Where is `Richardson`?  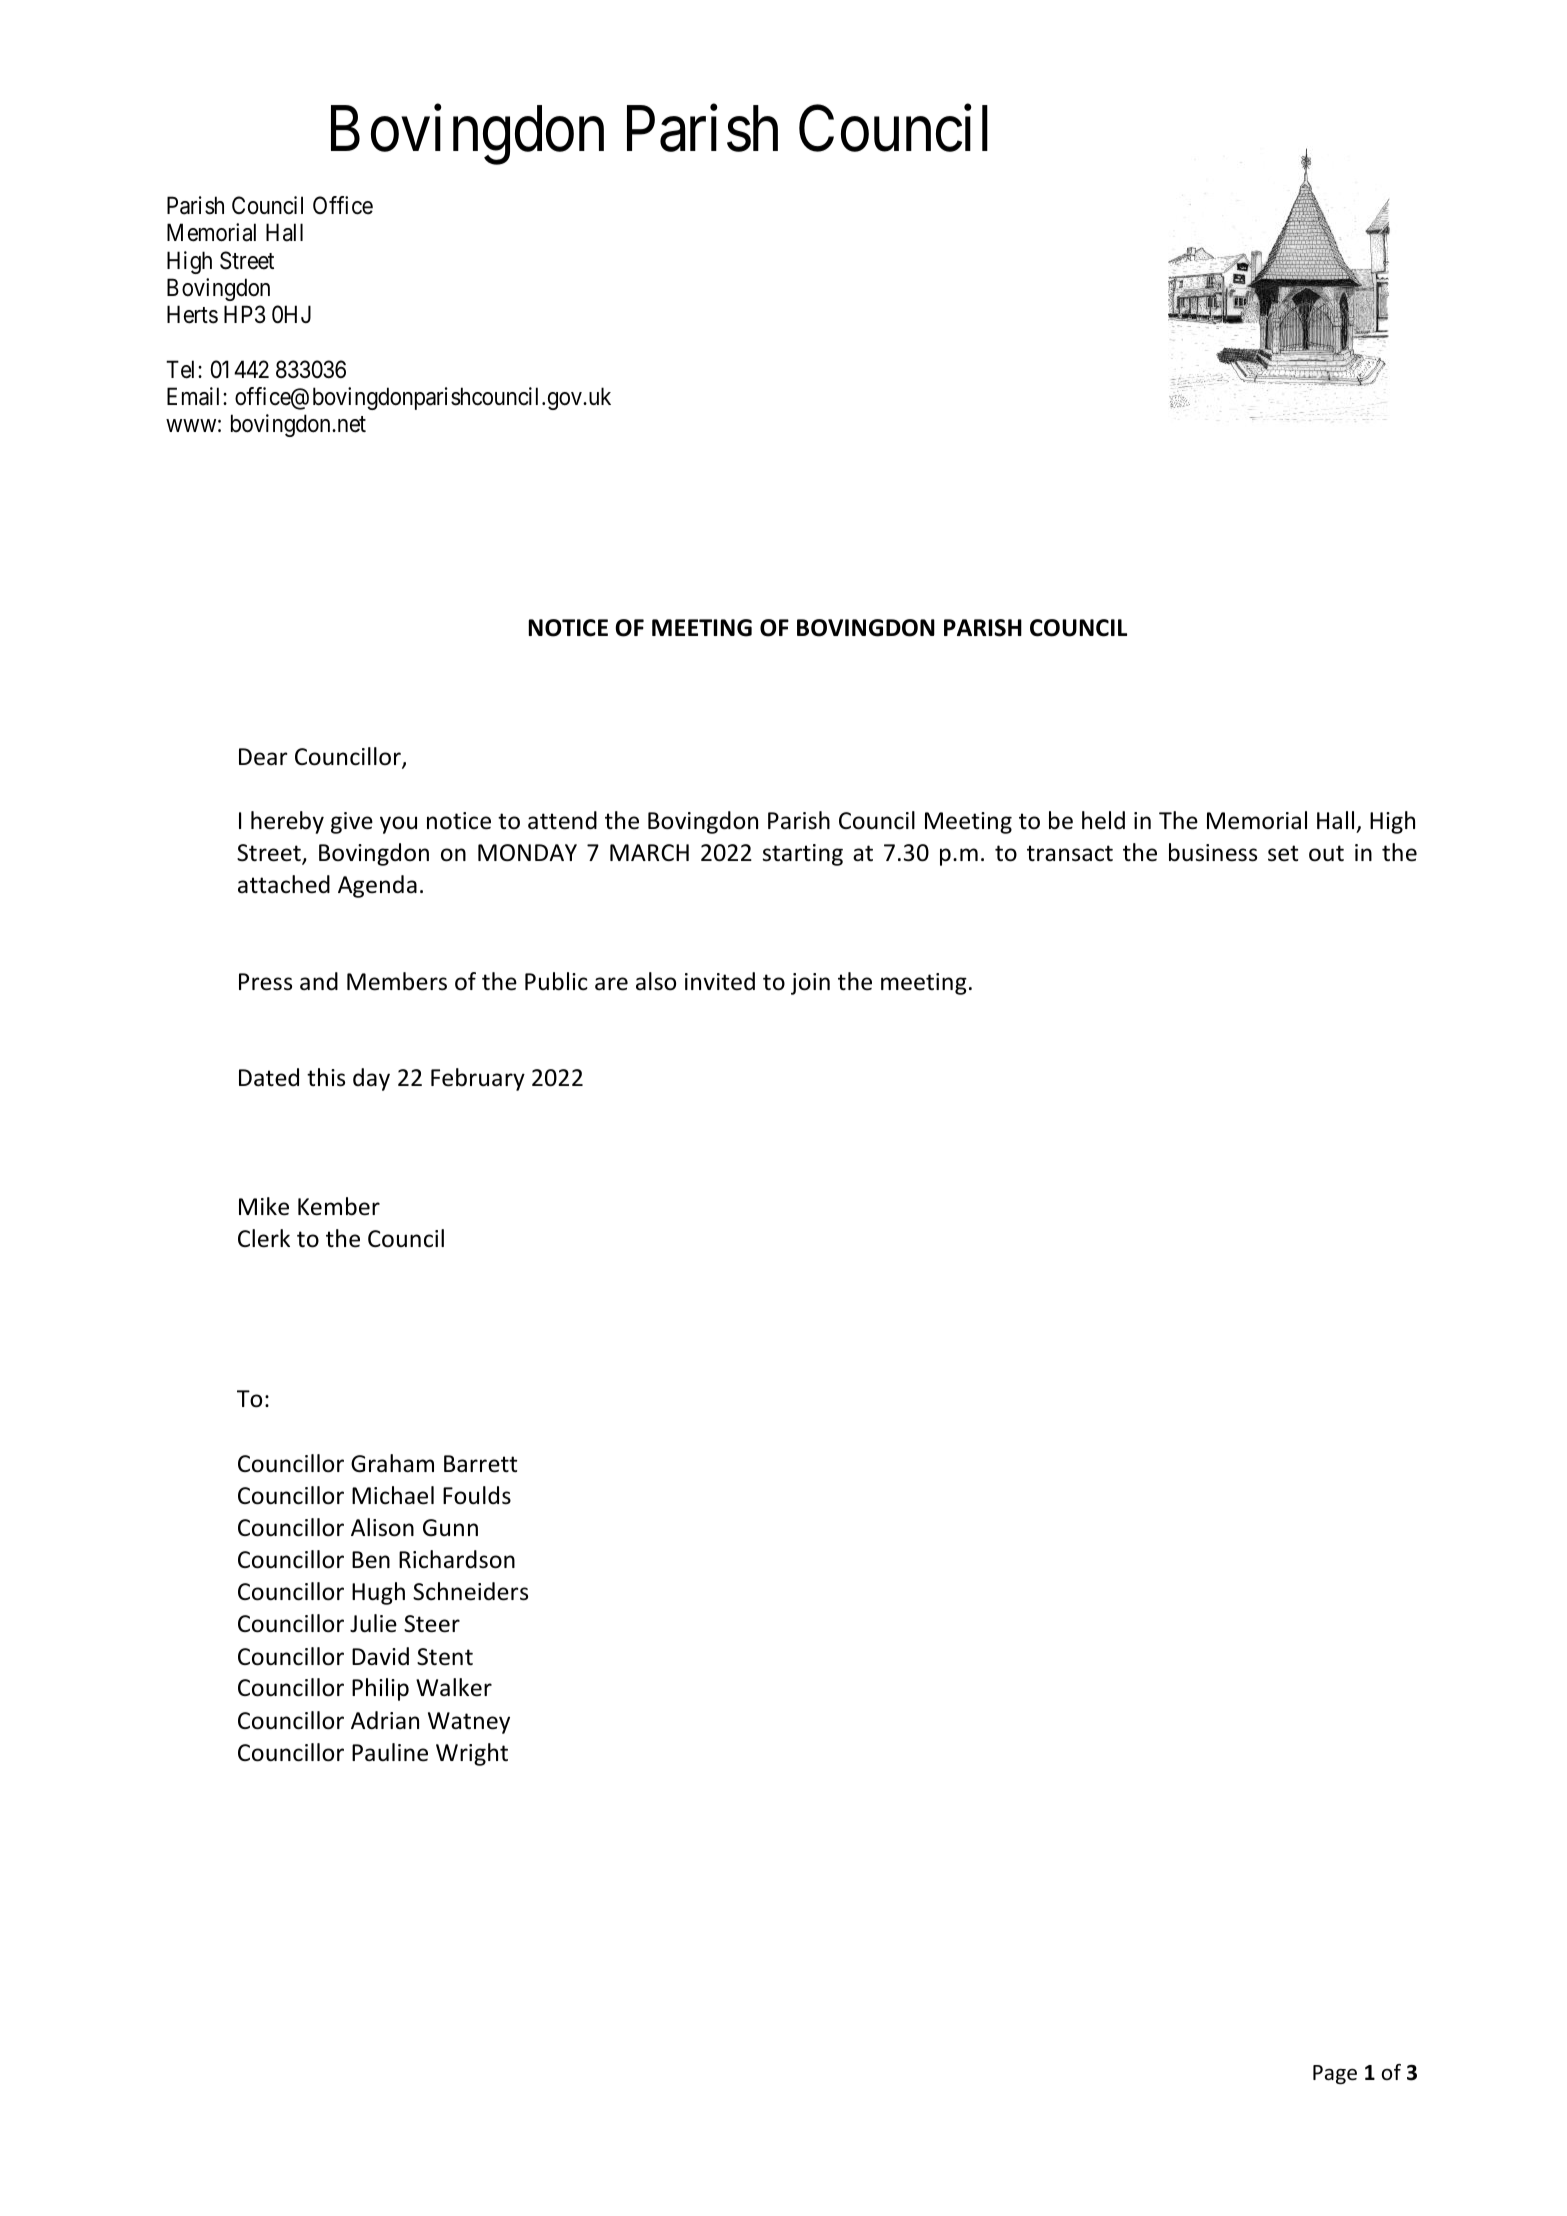
Richardson is located at coordinates (457, 1559).
